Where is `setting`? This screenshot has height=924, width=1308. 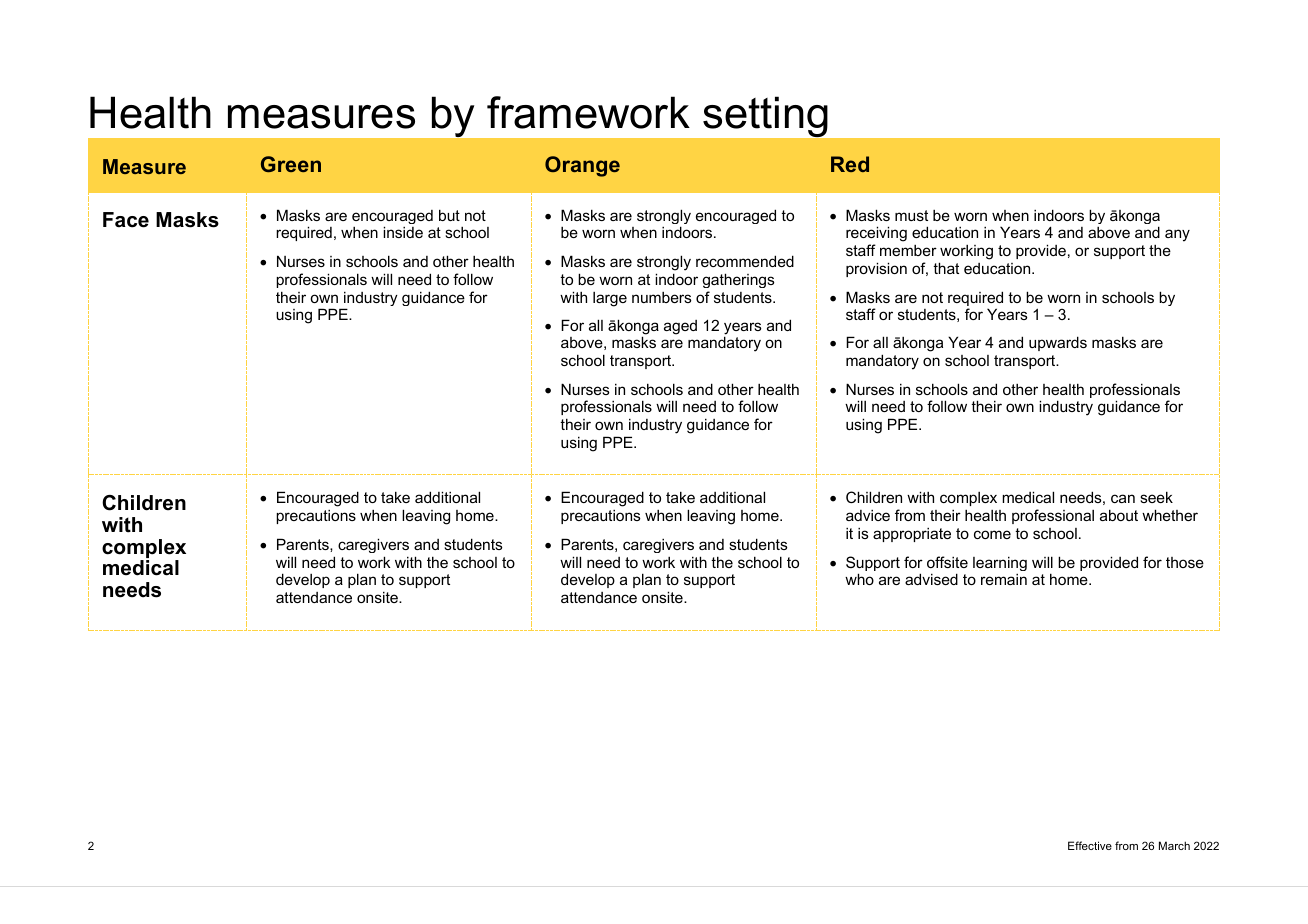
setting is located at coordinates (765, 117).
